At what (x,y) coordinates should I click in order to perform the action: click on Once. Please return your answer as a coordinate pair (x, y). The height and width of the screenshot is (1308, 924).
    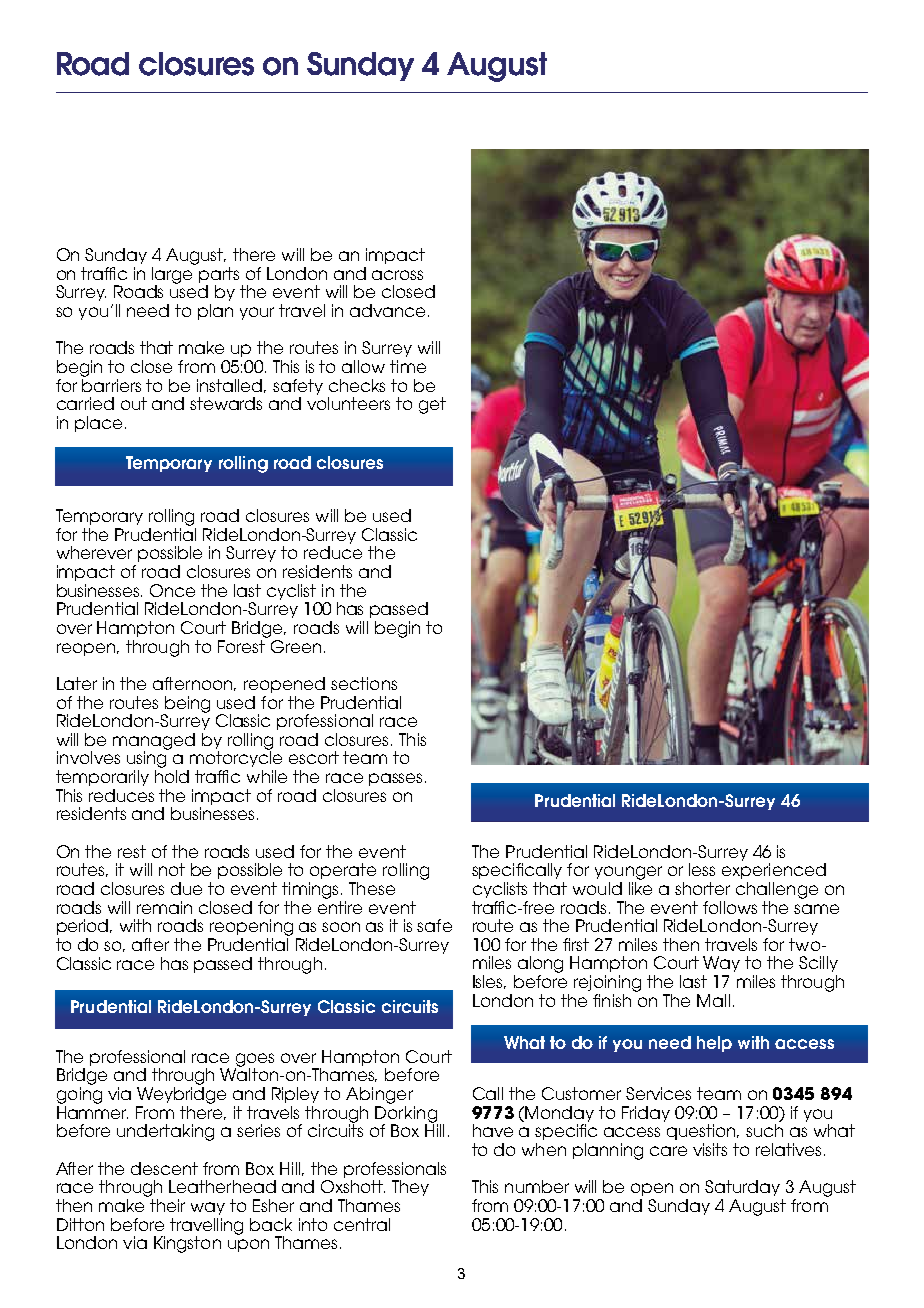
    Looking at the image, I should click on (172, 590).
